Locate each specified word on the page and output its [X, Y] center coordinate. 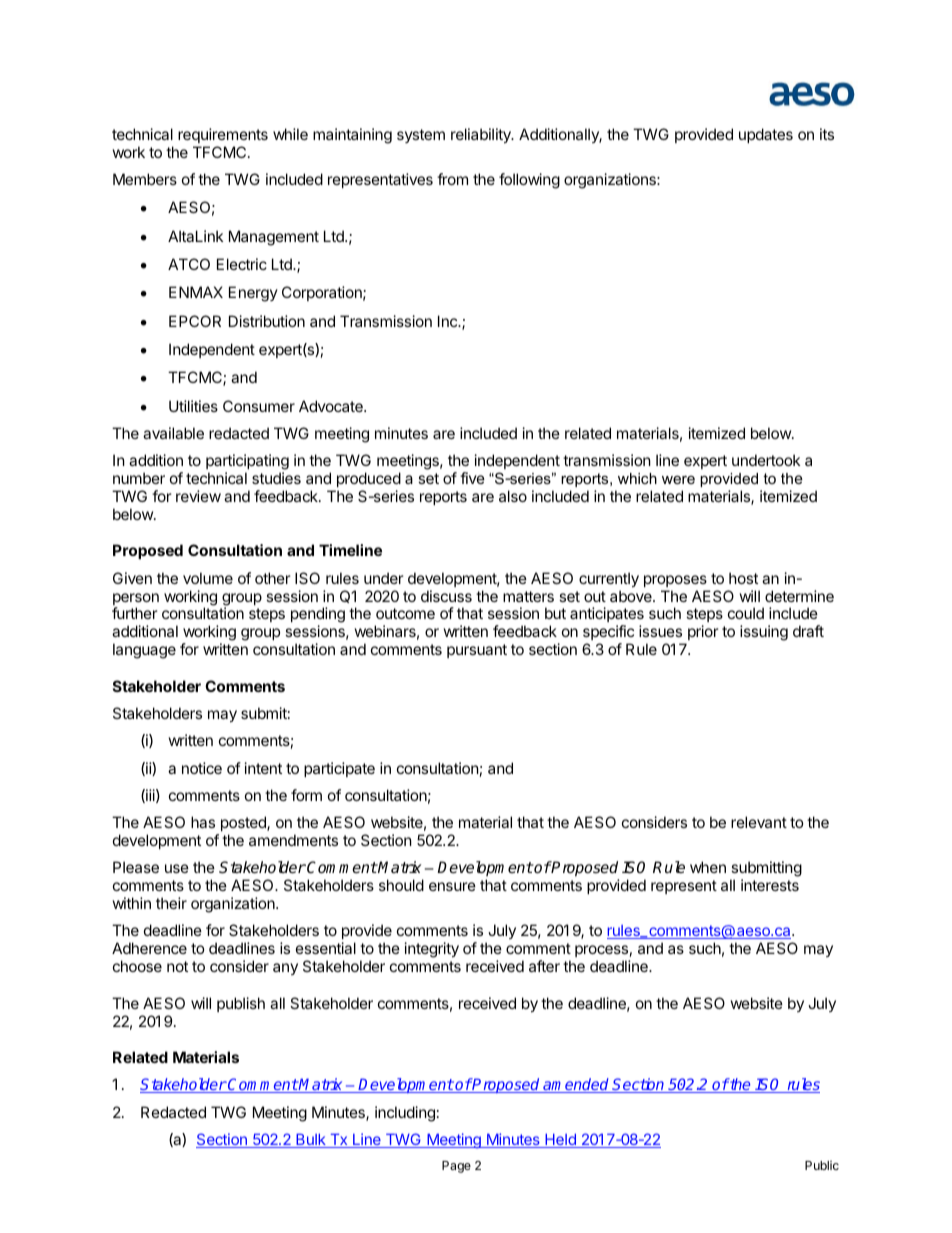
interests [770, 885]
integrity [432, 950]
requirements [223, 135]
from [452, 179]
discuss [446, 596]
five [472, 478]
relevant [759, 822]
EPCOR [195, 321]
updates [766, 135]
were [678, 479]
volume [208, 578]
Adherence [149, 948]
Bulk [311, 1141]
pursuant [477, 651]
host [743, 578]
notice [202, 768]
